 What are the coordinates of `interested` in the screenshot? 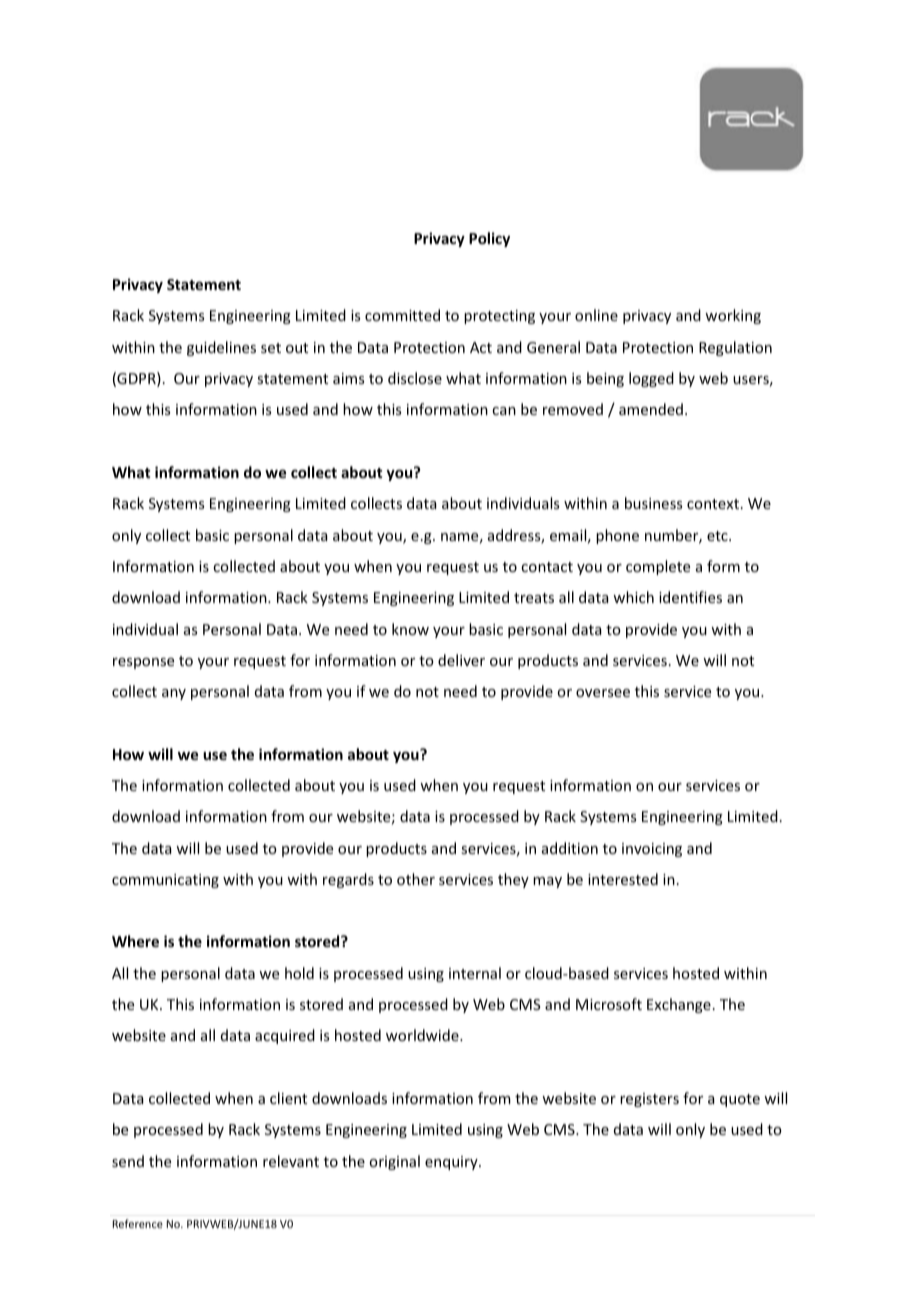 It's located at (623, 879).
